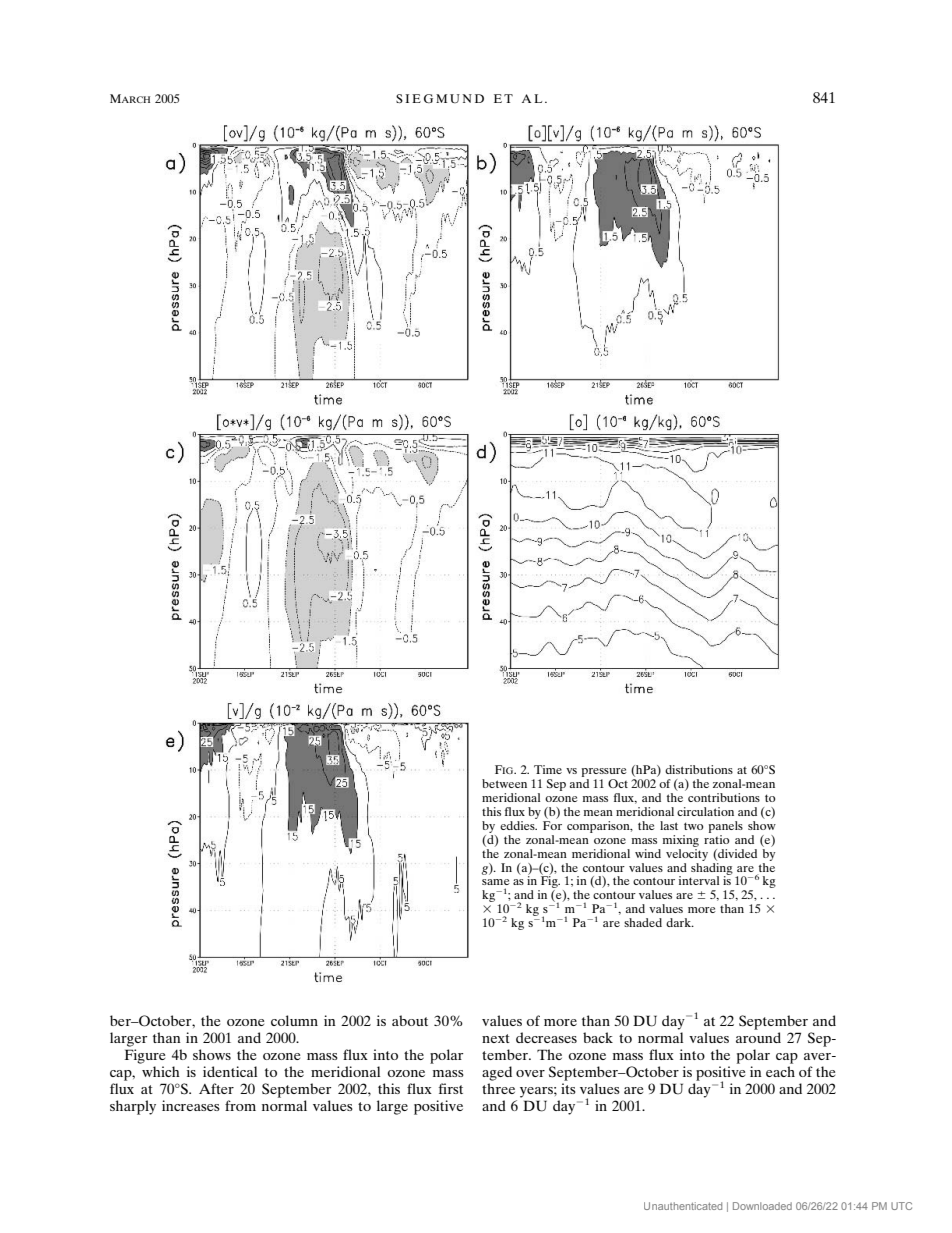 Image resolution: width=952 pixels, height=1233 pixels. Describe the element at coordinates (504, 783) in the document. I see `between` at that location.
